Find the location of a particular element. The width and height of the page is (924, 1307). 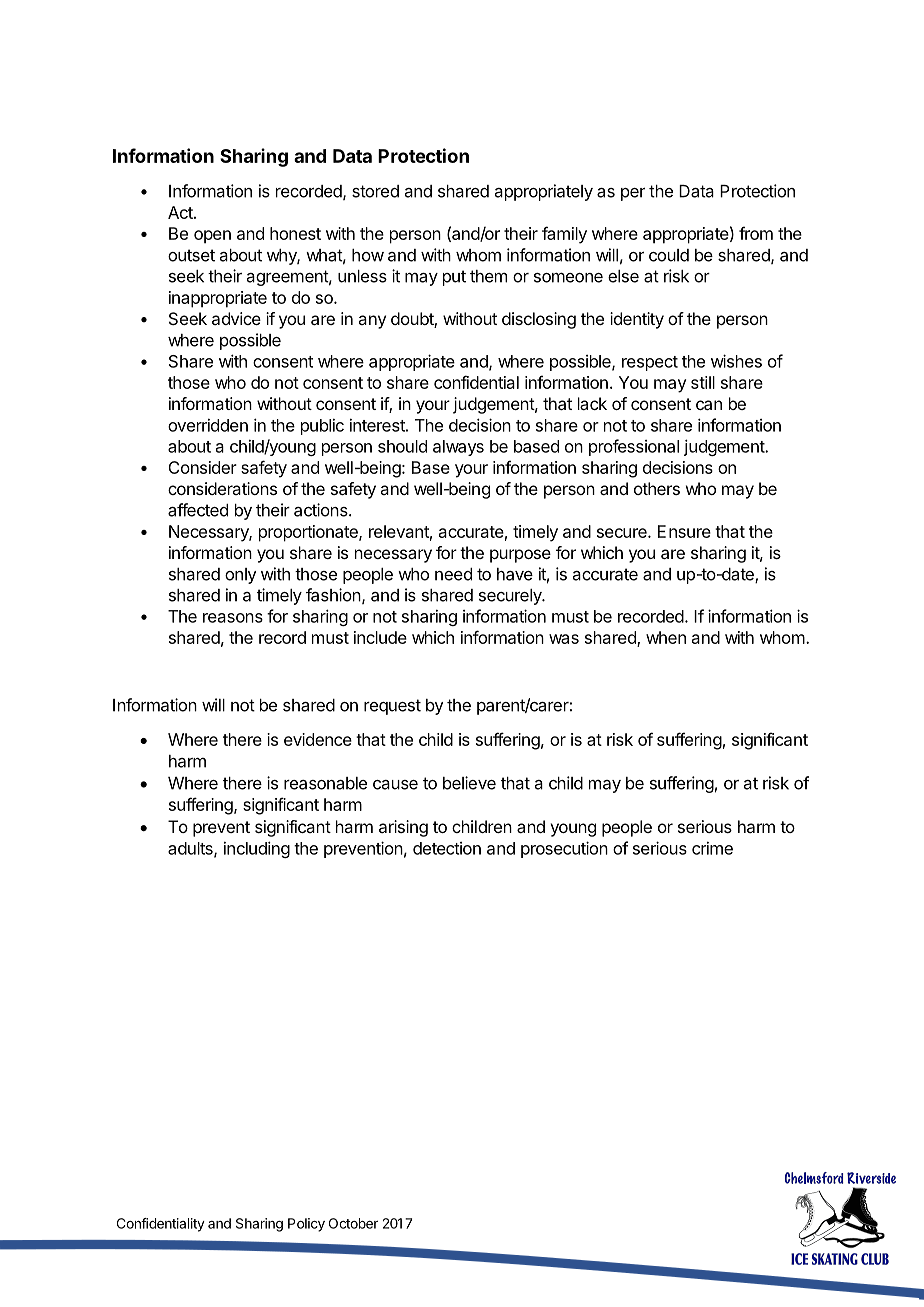

them is located at coordinates (488, 276).
